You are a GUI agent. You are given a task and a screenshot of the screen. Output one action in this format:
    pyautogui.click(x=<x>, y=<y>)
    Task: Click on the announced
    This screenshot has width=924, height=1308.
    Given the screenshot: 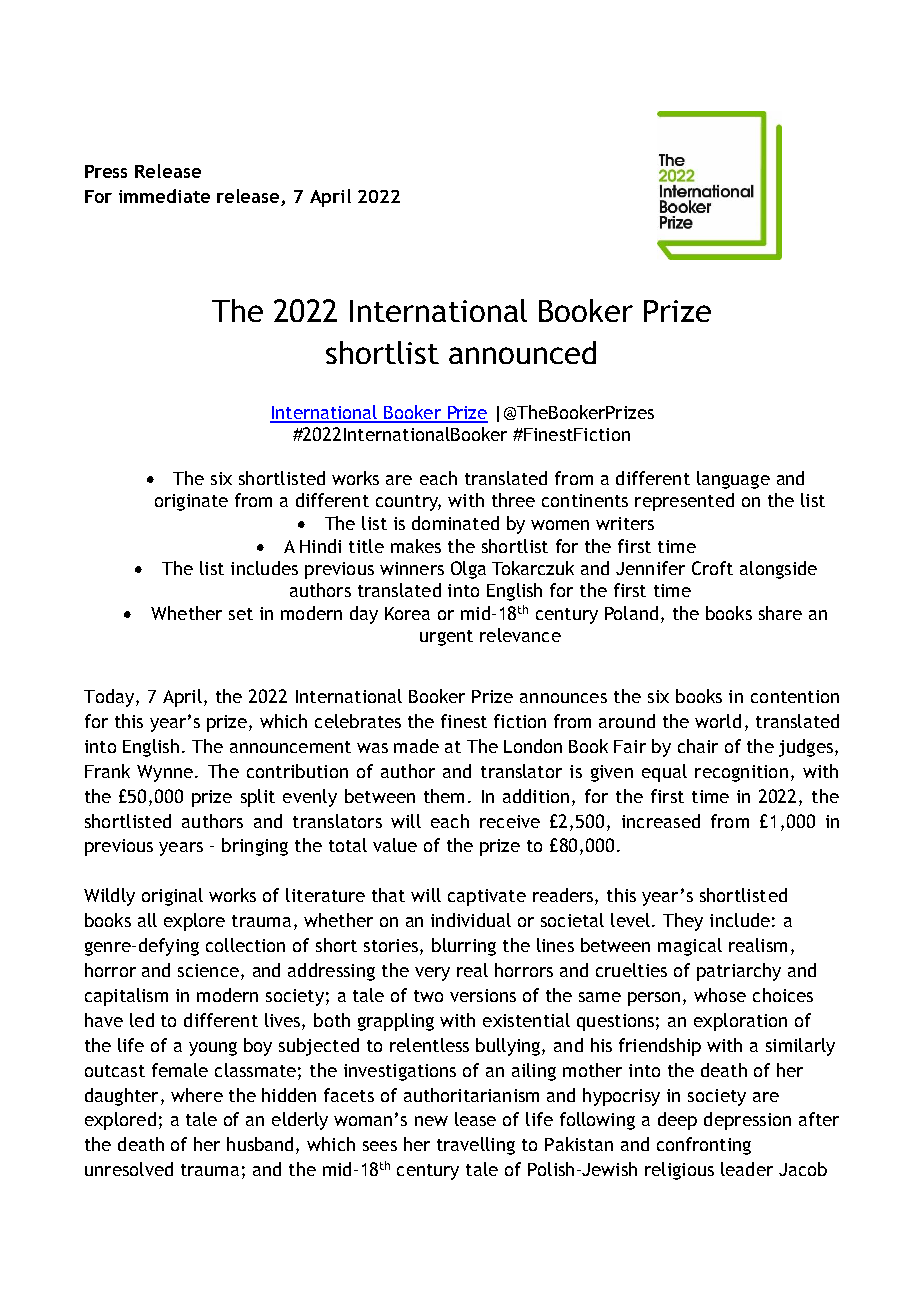 What is the action you would take?
    pyautogui.click(x=522, y=352)
